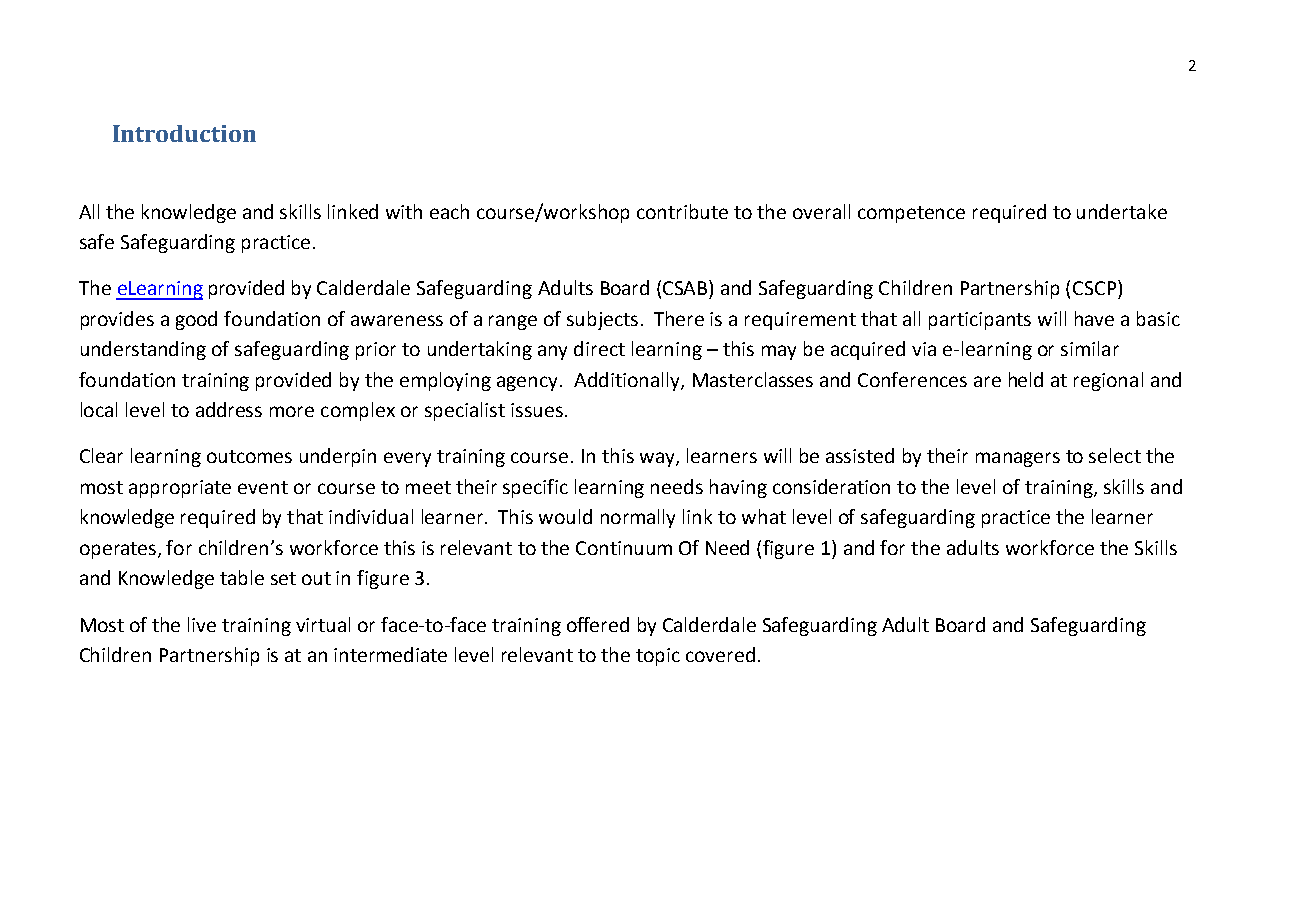 Image resolution: width=1308 pixels, height=924 pixels. What do you see at coordinates (720, 654) in the screenshot?
I see `covered` at bounding box center [720, 654].
